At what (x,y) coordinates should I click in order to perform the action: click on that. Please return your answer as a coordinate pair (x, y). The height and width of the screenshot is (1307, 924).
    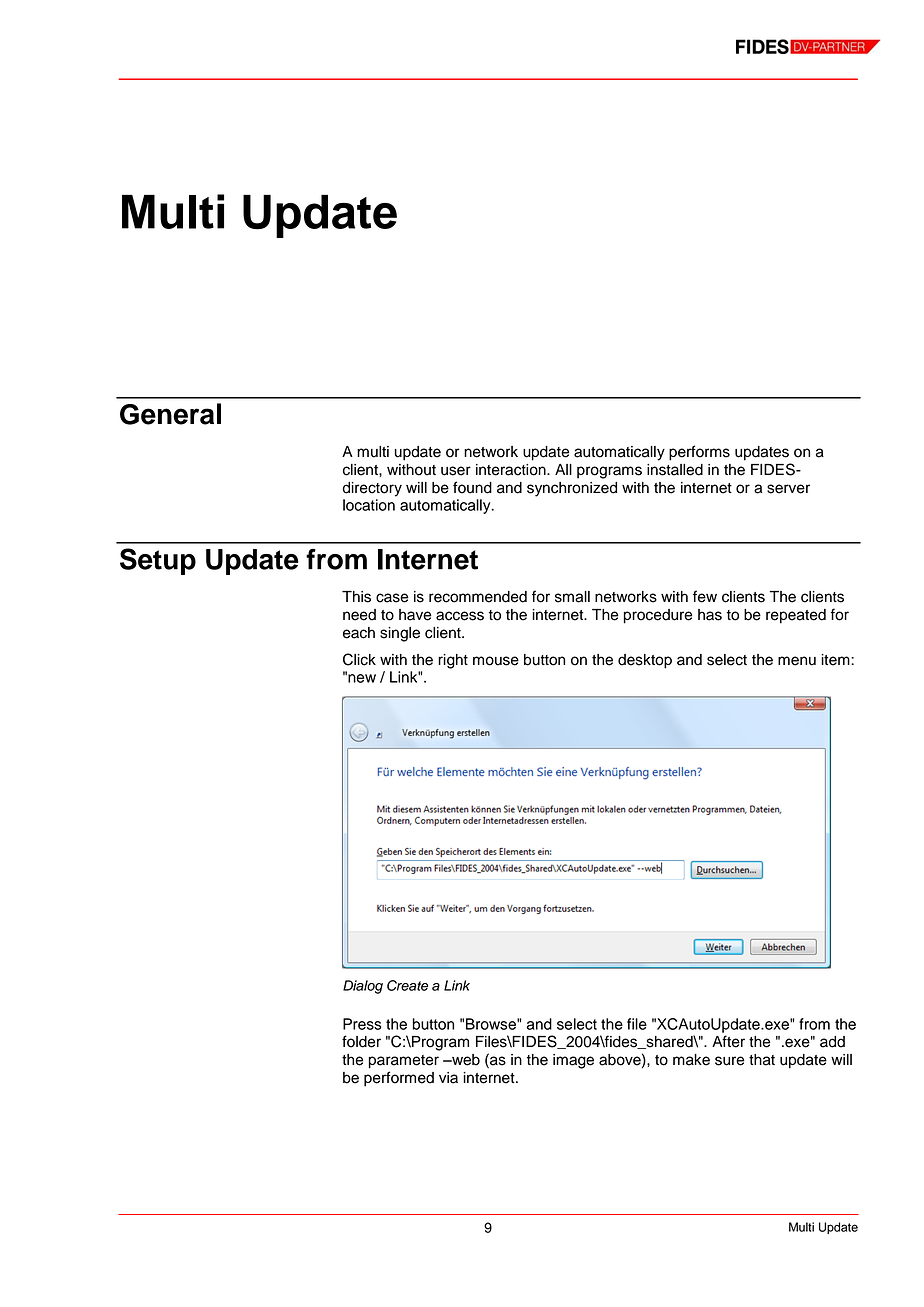
    Looking at the image, I should click on (762, 1060).
